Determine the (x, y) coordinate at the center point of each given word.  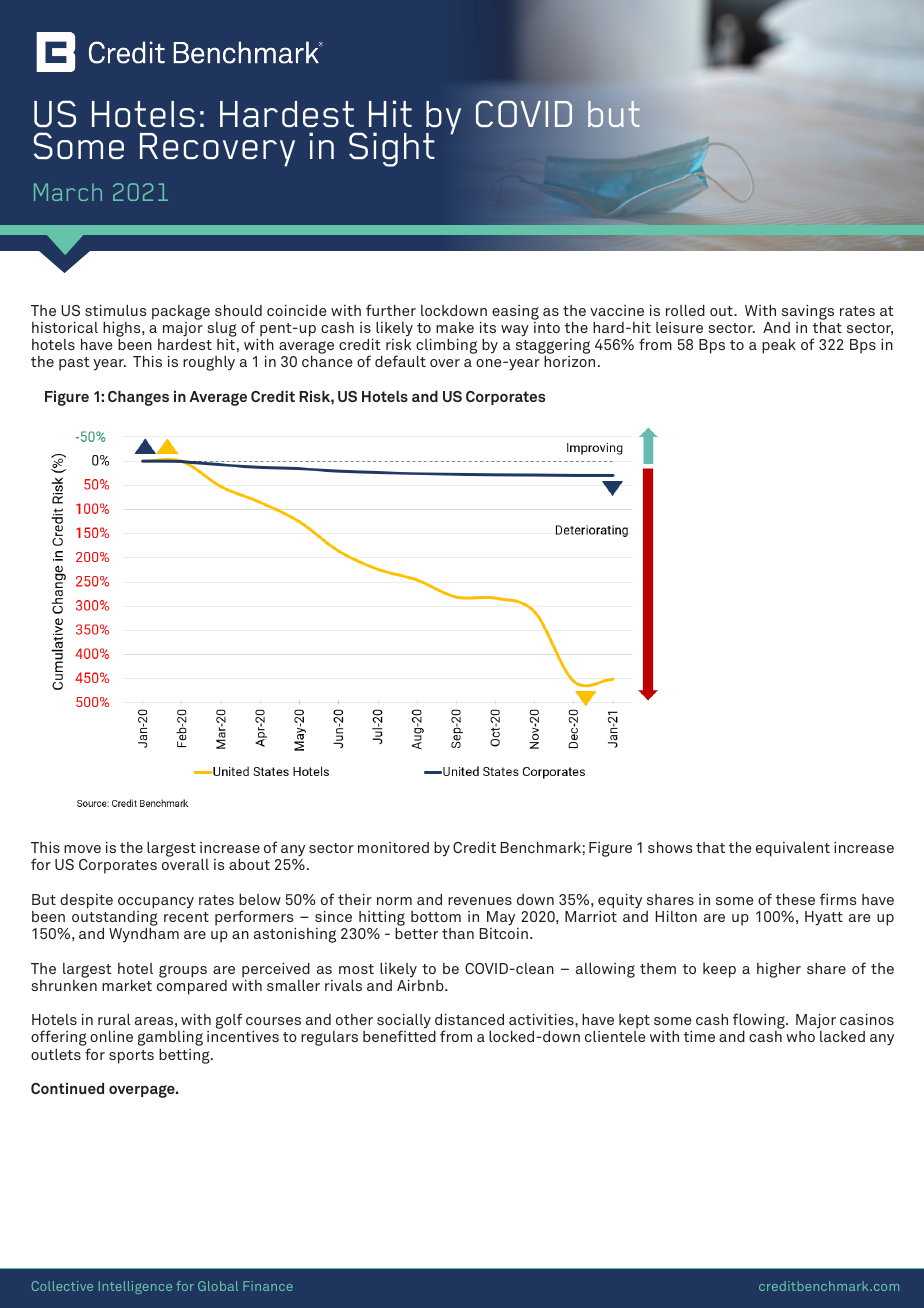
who (800, 1036)
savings (808, 312)
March (68, 192)
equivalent (793, 849)
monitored (393, 847)
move (82, 849)
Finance (268, 1286)
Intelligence (135, 1287)
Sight (392, 149)
